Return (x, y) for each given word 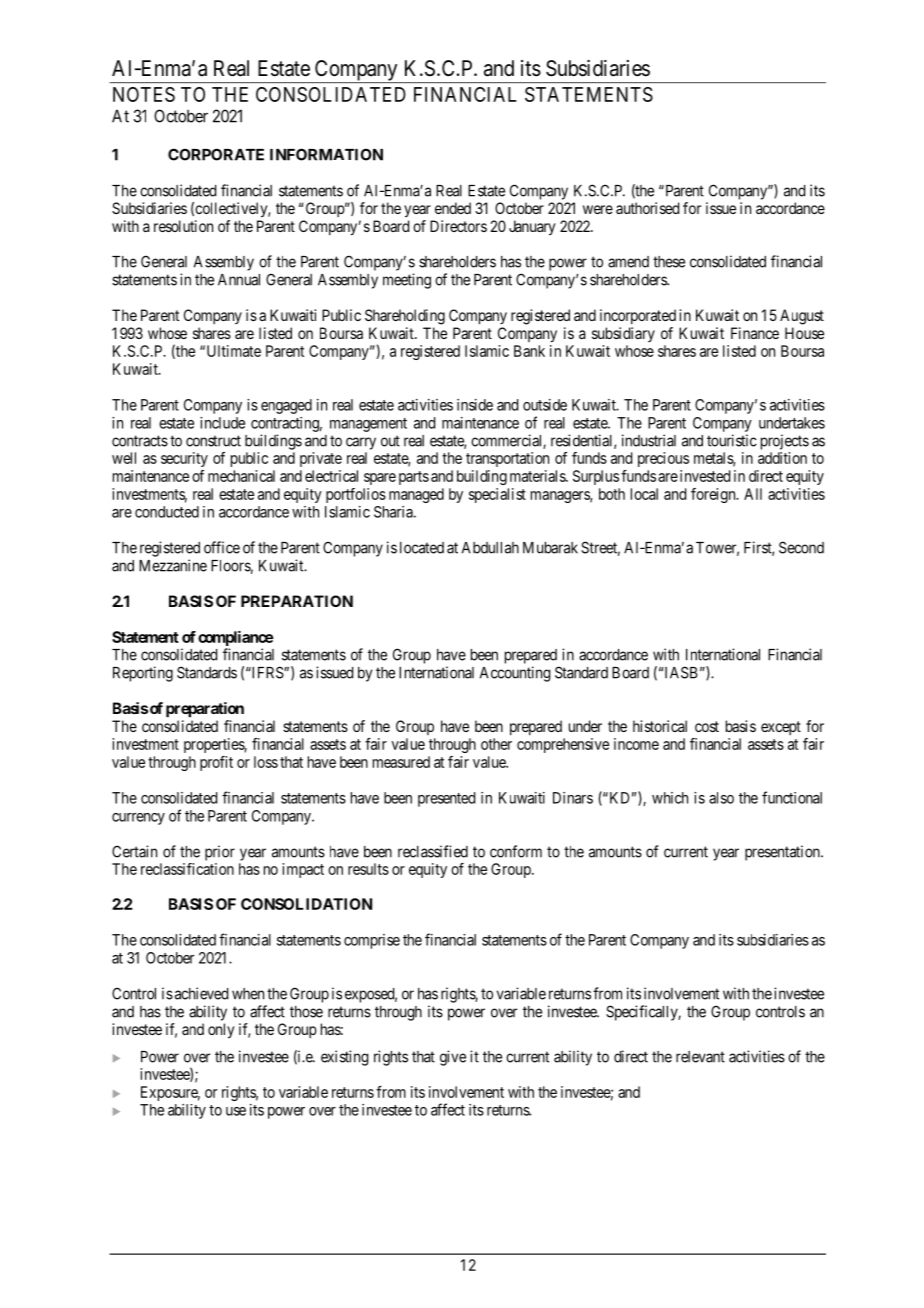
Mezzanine (173, 565)
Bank (529, 351)
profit (216, 763)
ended (453, 208)
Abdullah (490, 548)
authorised (647, 208)
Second (801, 547)
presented (446, 799)
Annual (239, 280)
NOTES (144, 94)
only (221, 1031)
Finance (755, 333)
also (721, 798)
